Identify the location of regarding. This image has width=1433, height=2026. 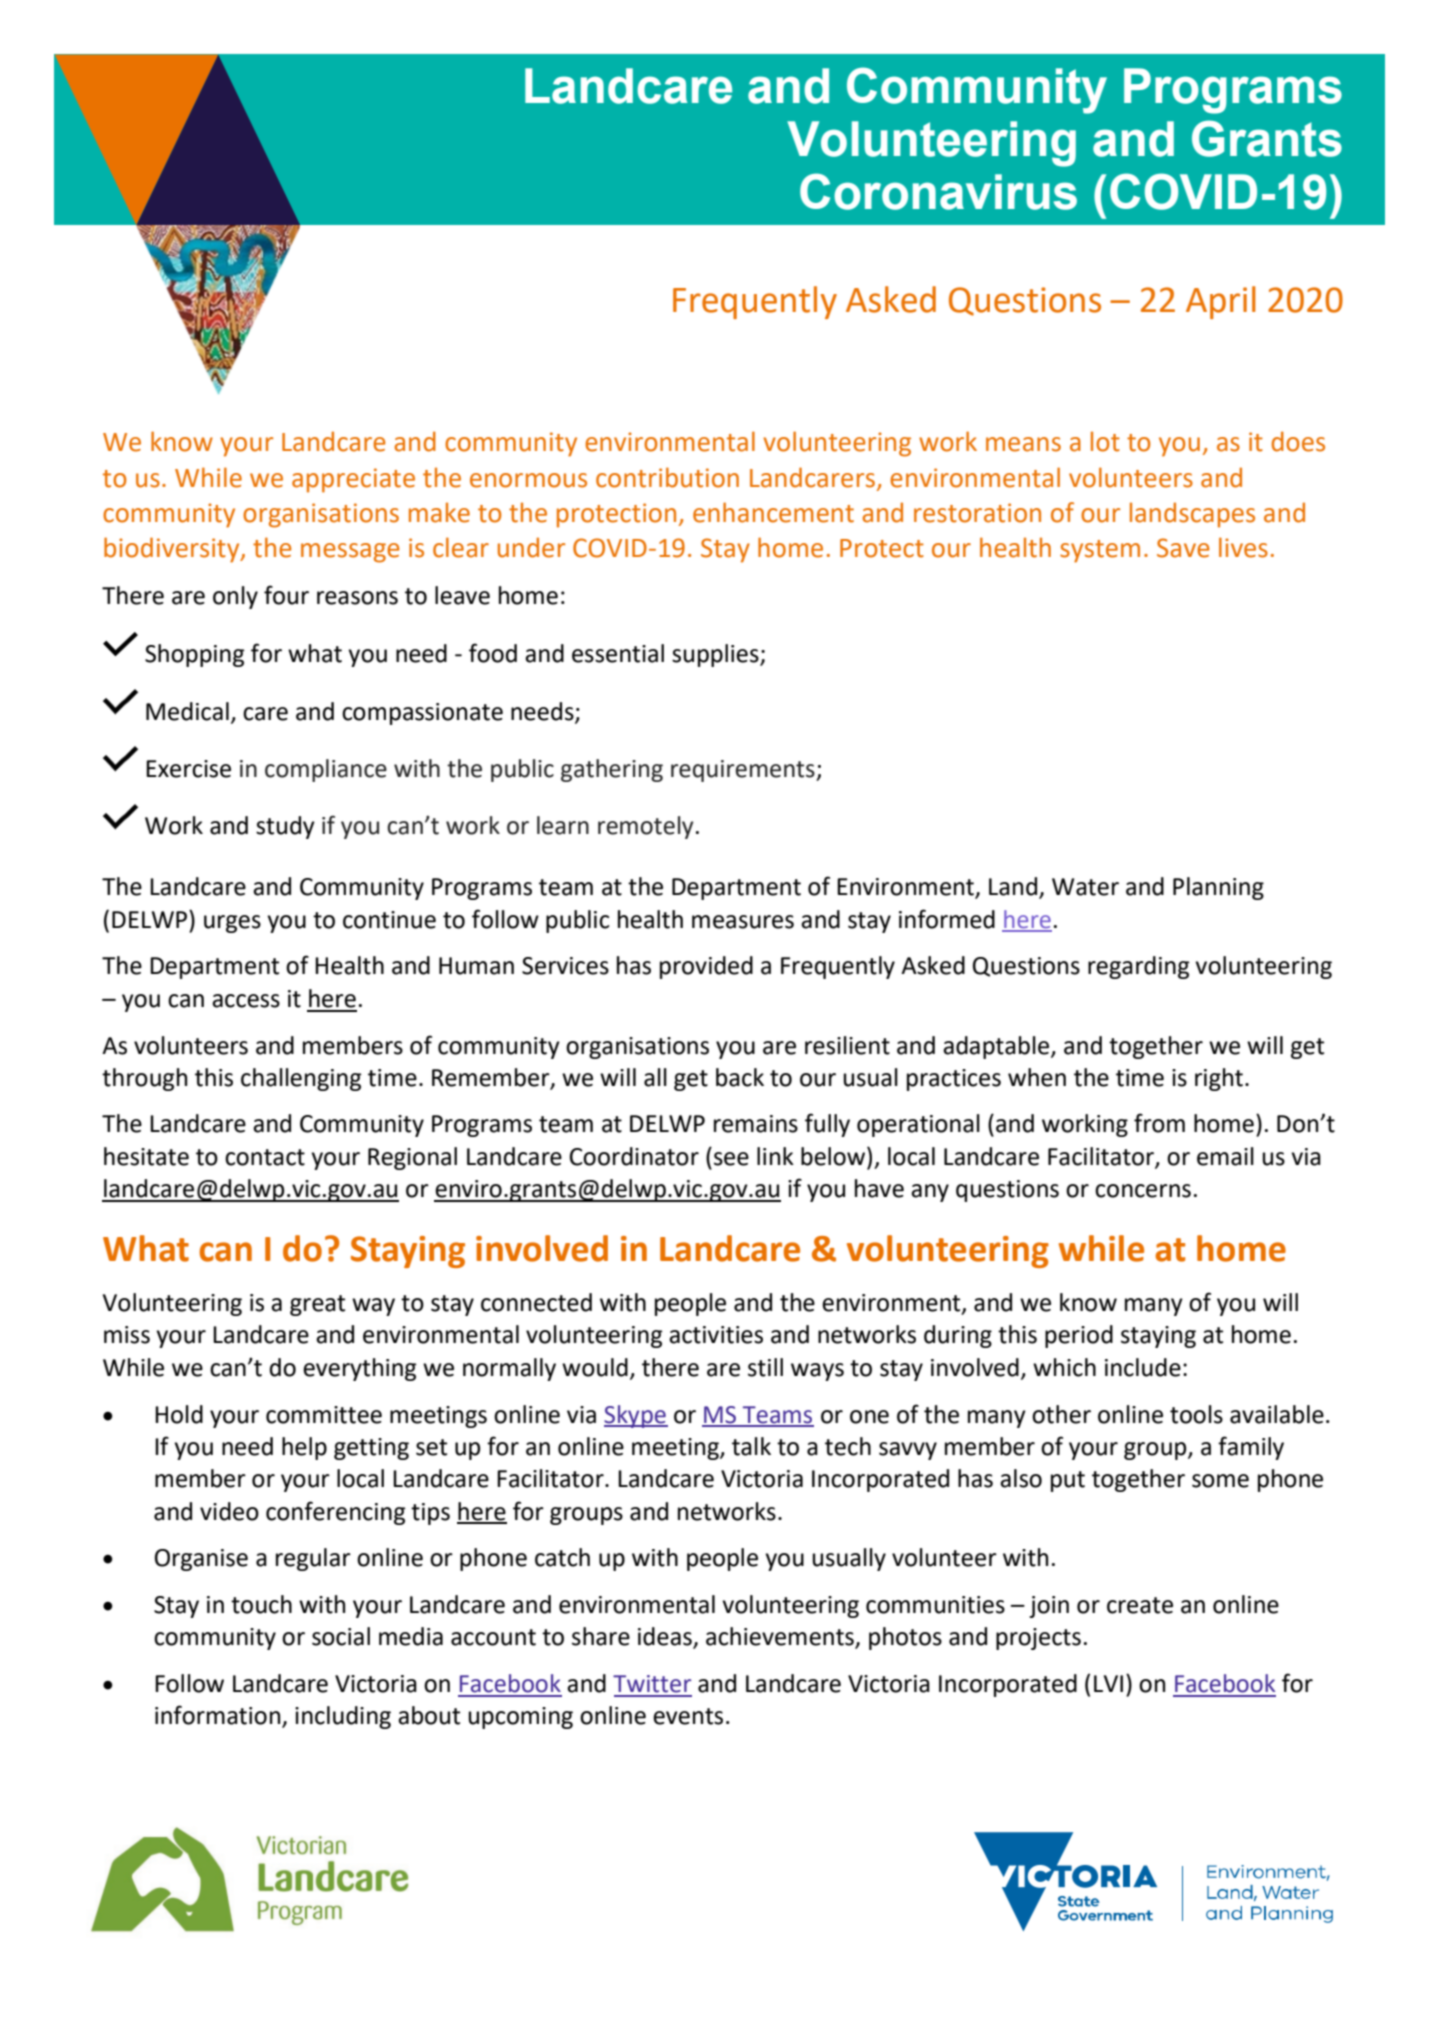
(1138, 967).
